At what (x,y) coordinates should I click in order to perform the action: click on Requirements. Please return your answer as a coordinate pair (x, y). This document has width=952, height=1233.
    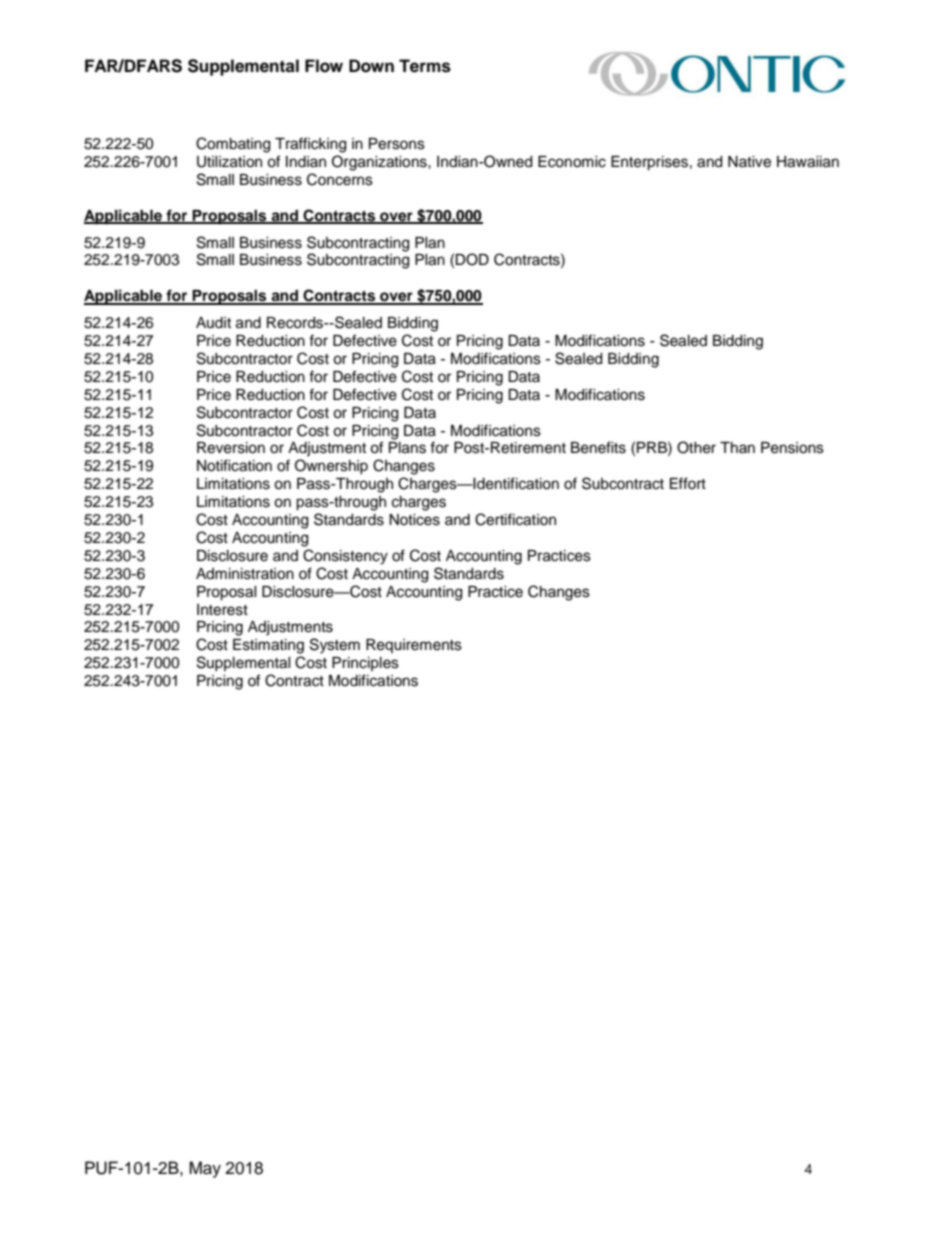
    Looking at the image, I should click on (414, 646).
